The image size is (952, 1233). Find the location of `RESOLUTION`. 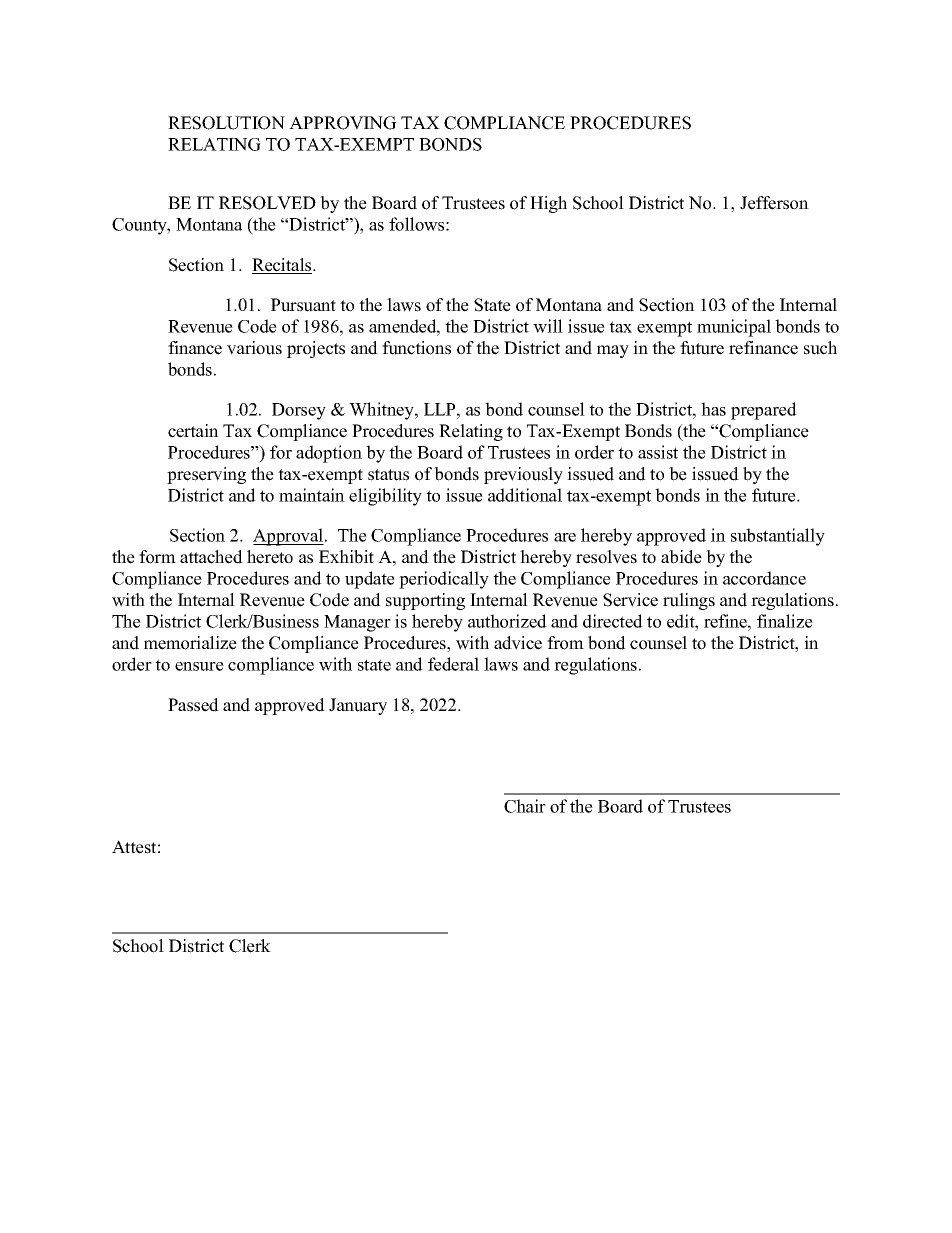

RESOLUTION is located at coordinates (226, 123).
